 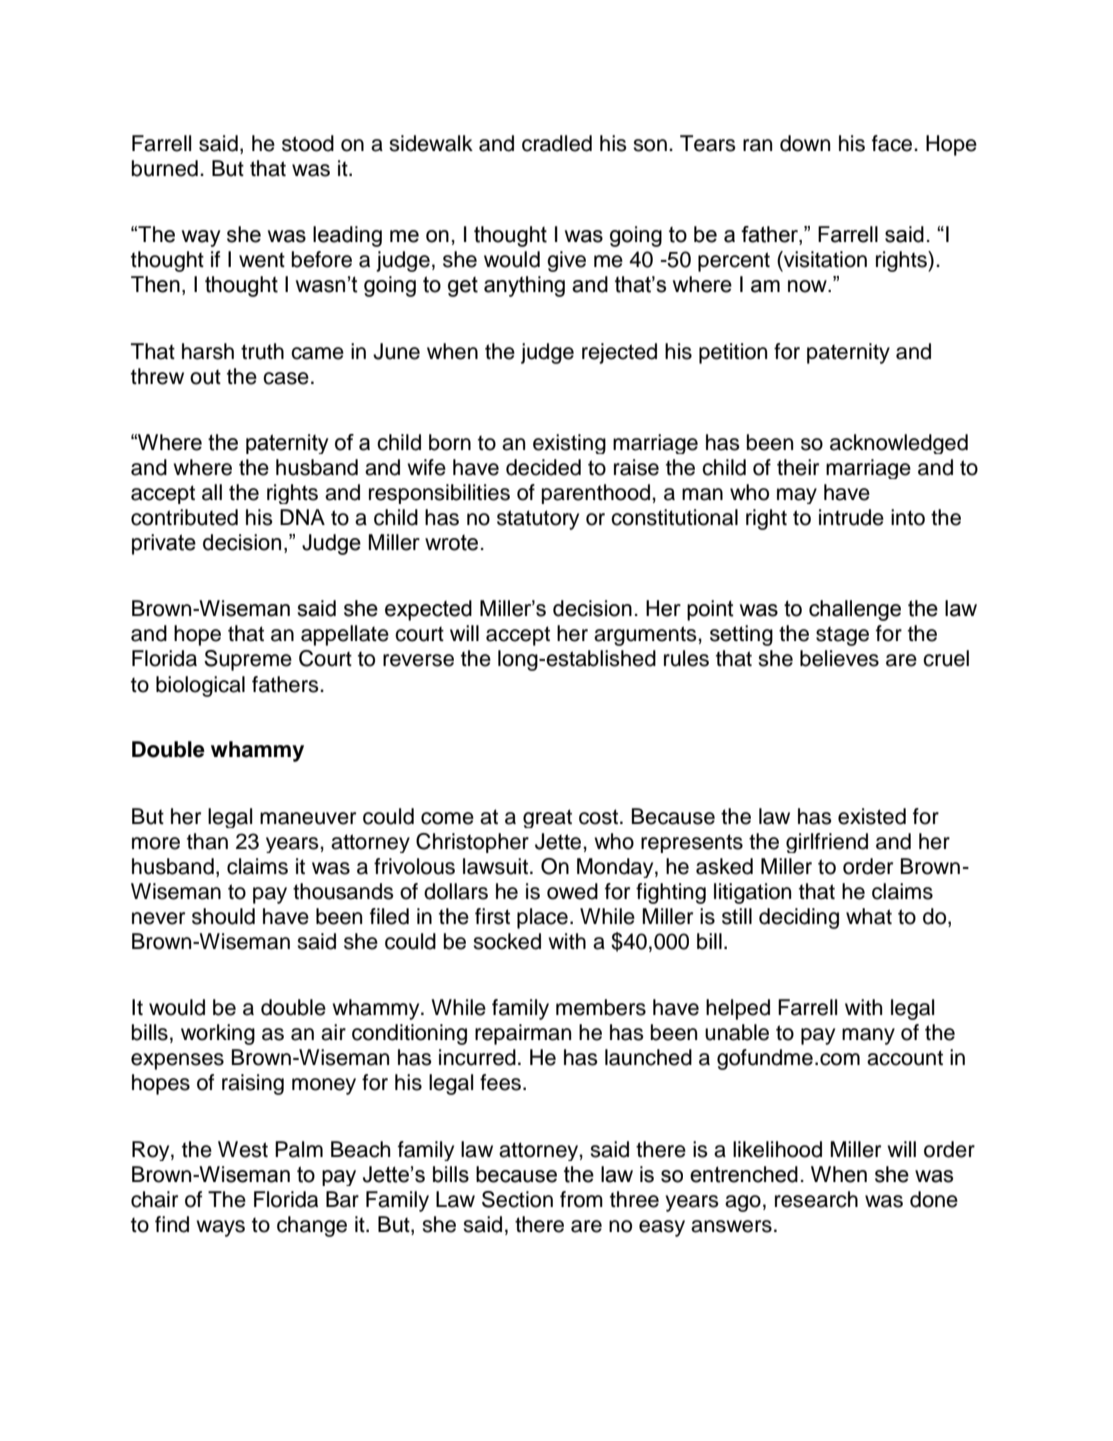 I want to click on intrude, so click(x=851, y=517).
